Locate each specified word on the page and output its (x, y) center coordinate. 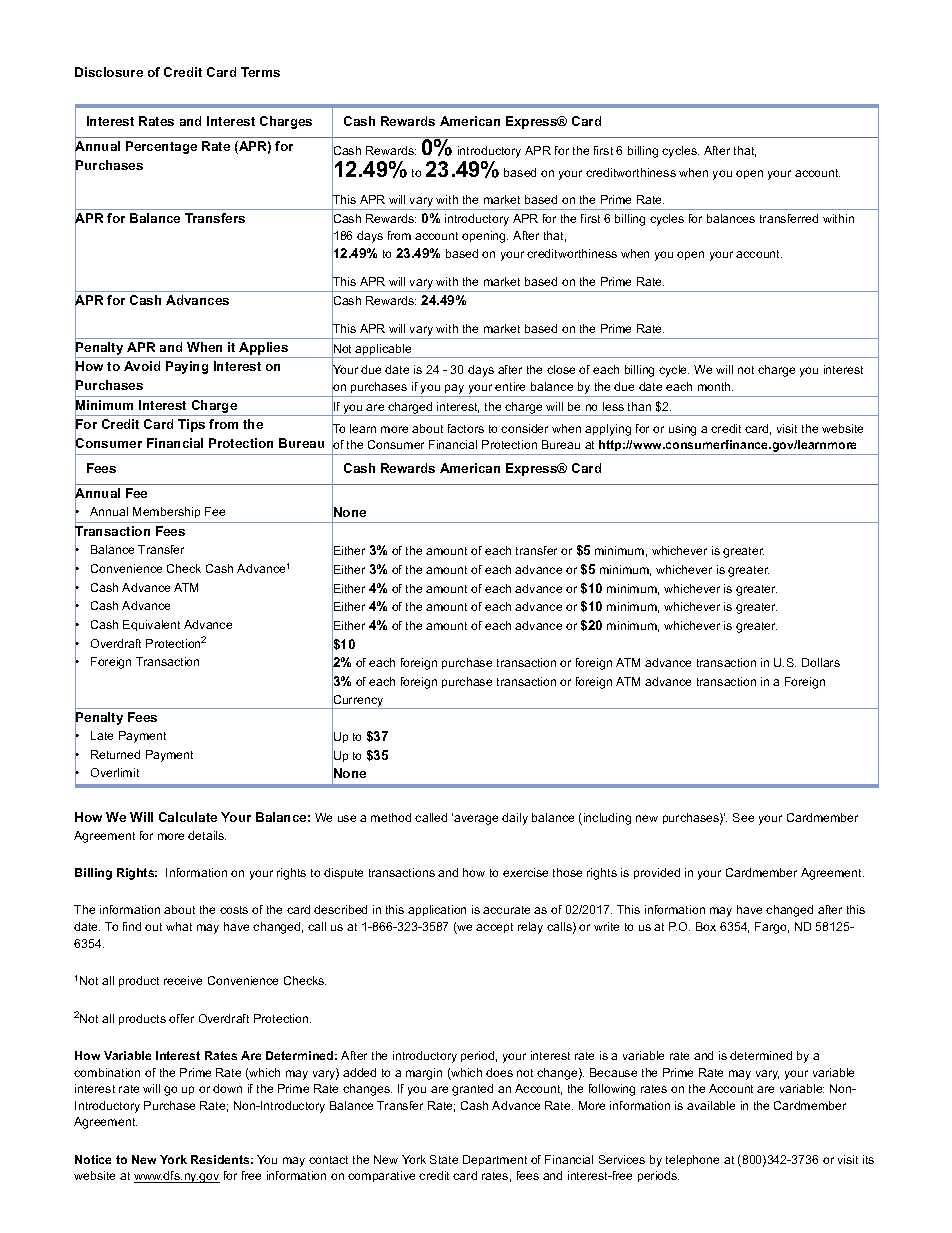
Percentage (161, 147)
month (715, 386)
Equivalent (151, 625)
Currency (358, 700)
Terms (260, 72)
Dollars (821, 662)
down (227, 1088)
